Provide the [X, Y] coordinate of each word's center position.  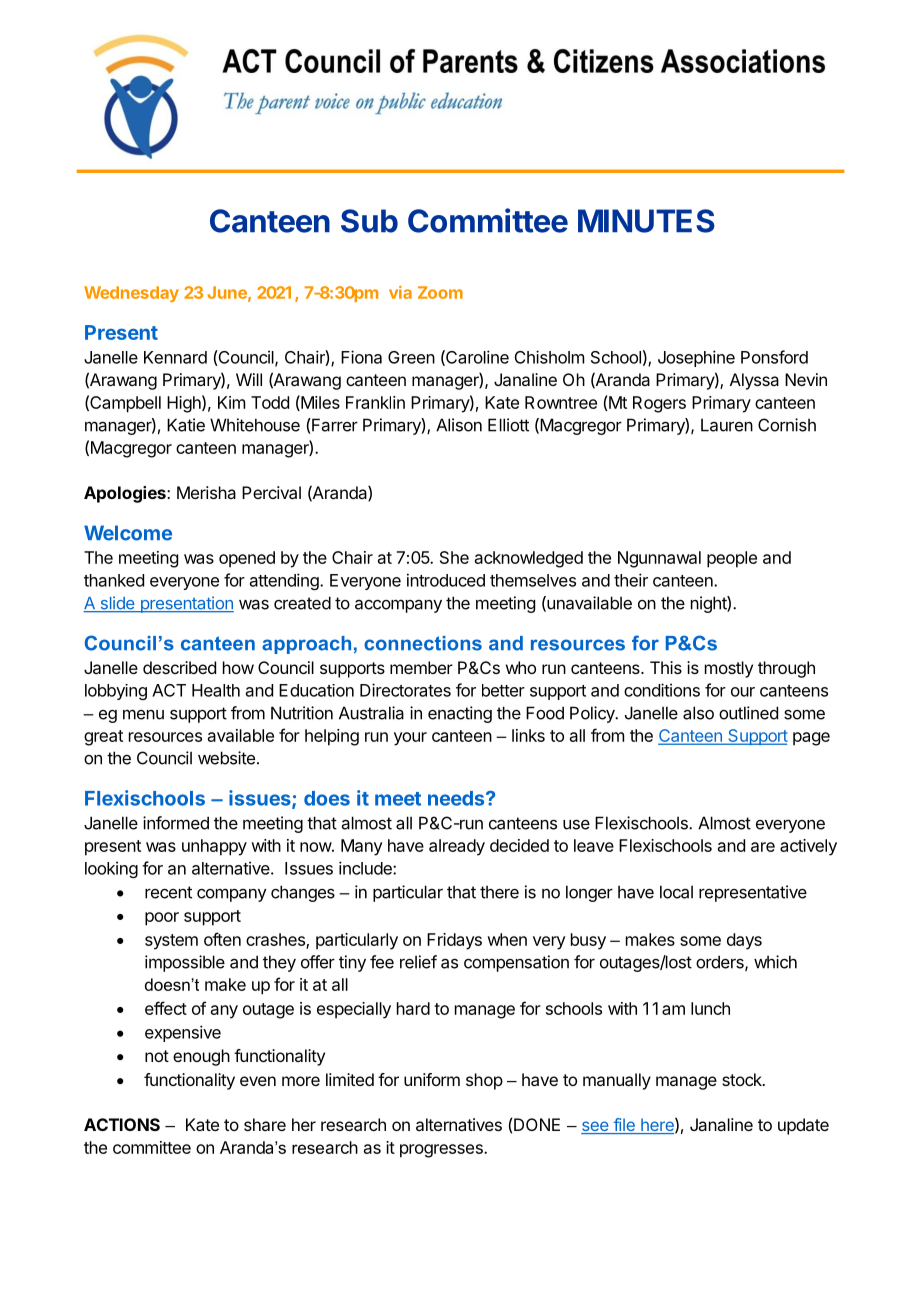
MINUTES [646, 221]
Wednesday [131, 294]
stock [743, 1079]
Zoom [440, 292]
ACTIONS [122, 1124]
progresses [442, 1151]
